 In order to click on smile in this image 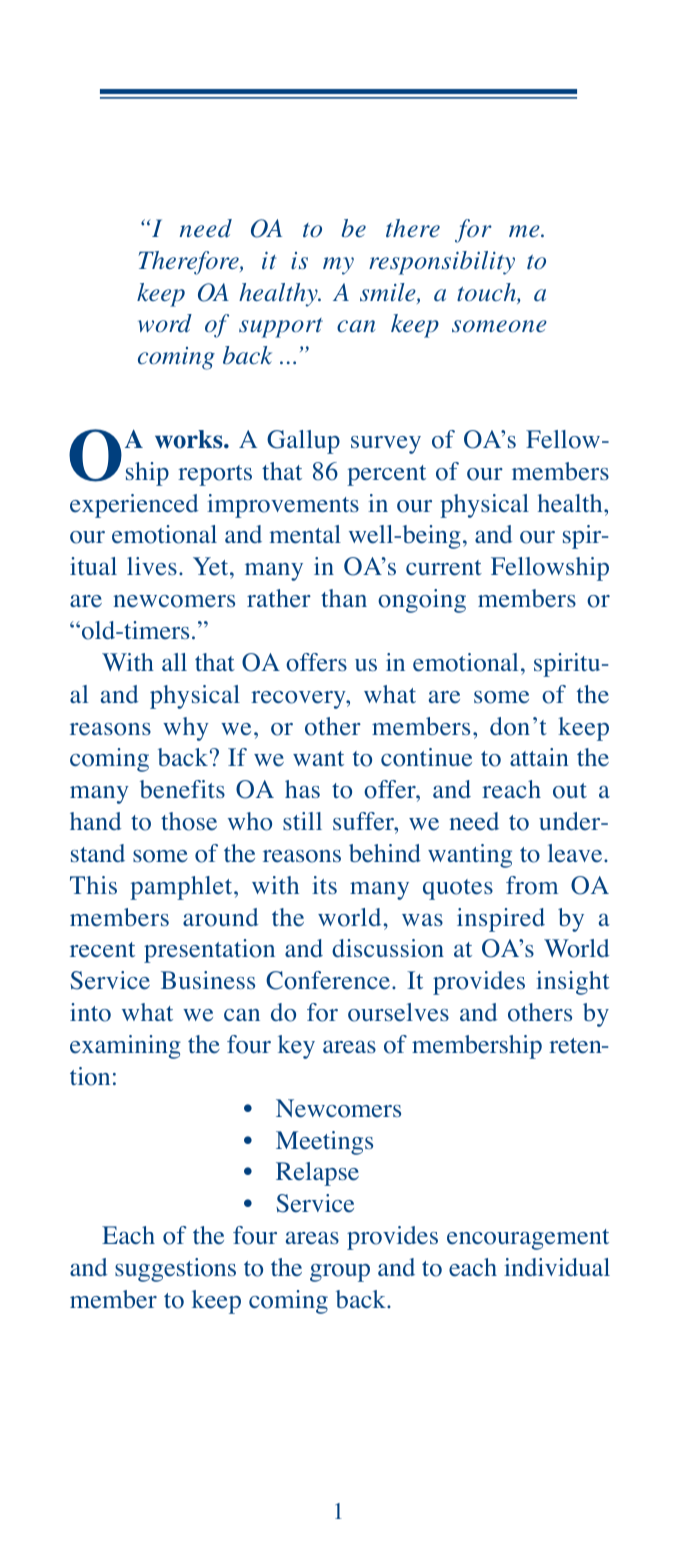, I will do `click(389, 293)`.
